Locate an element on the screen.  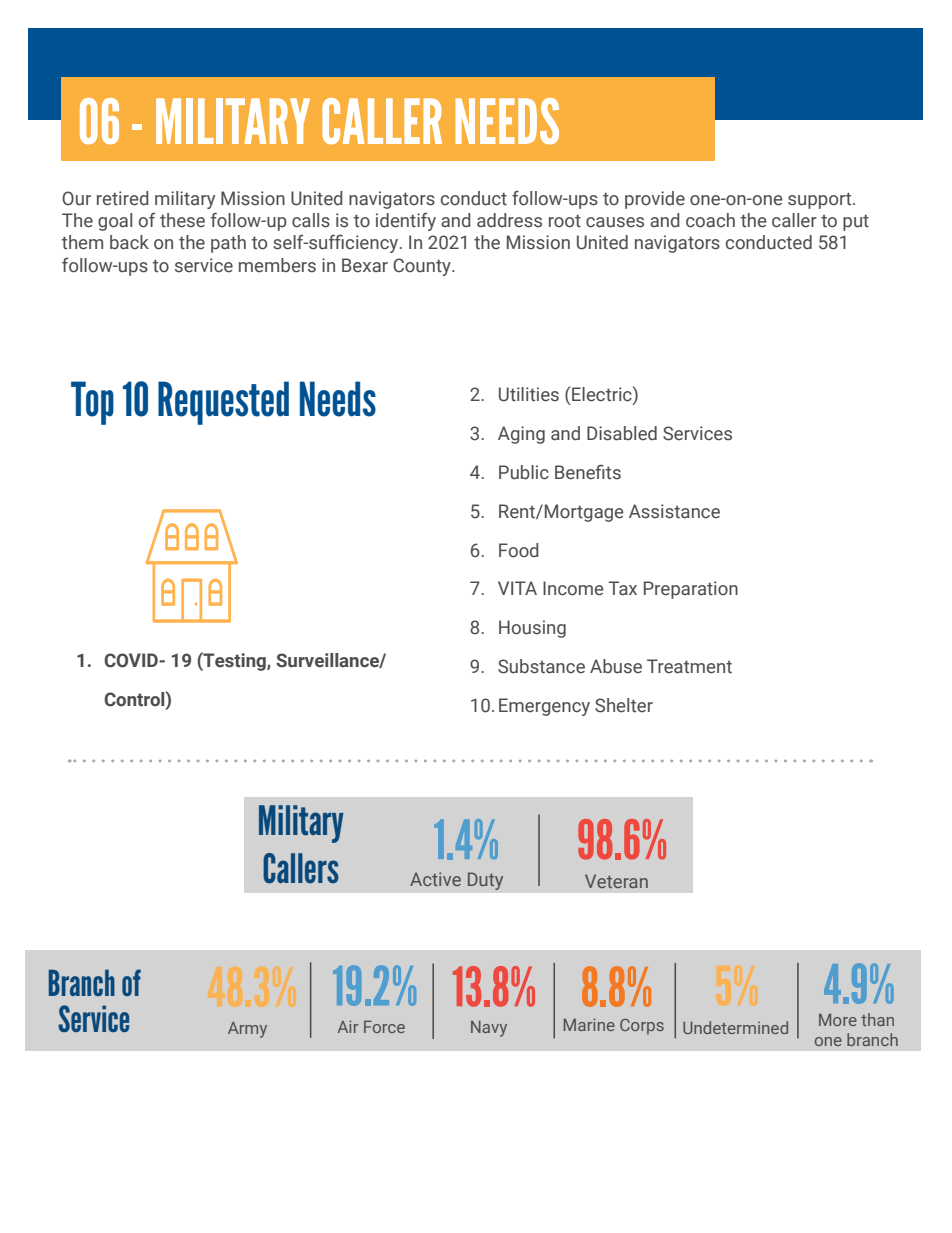
Assistance is located at coordinates (674, 511).
